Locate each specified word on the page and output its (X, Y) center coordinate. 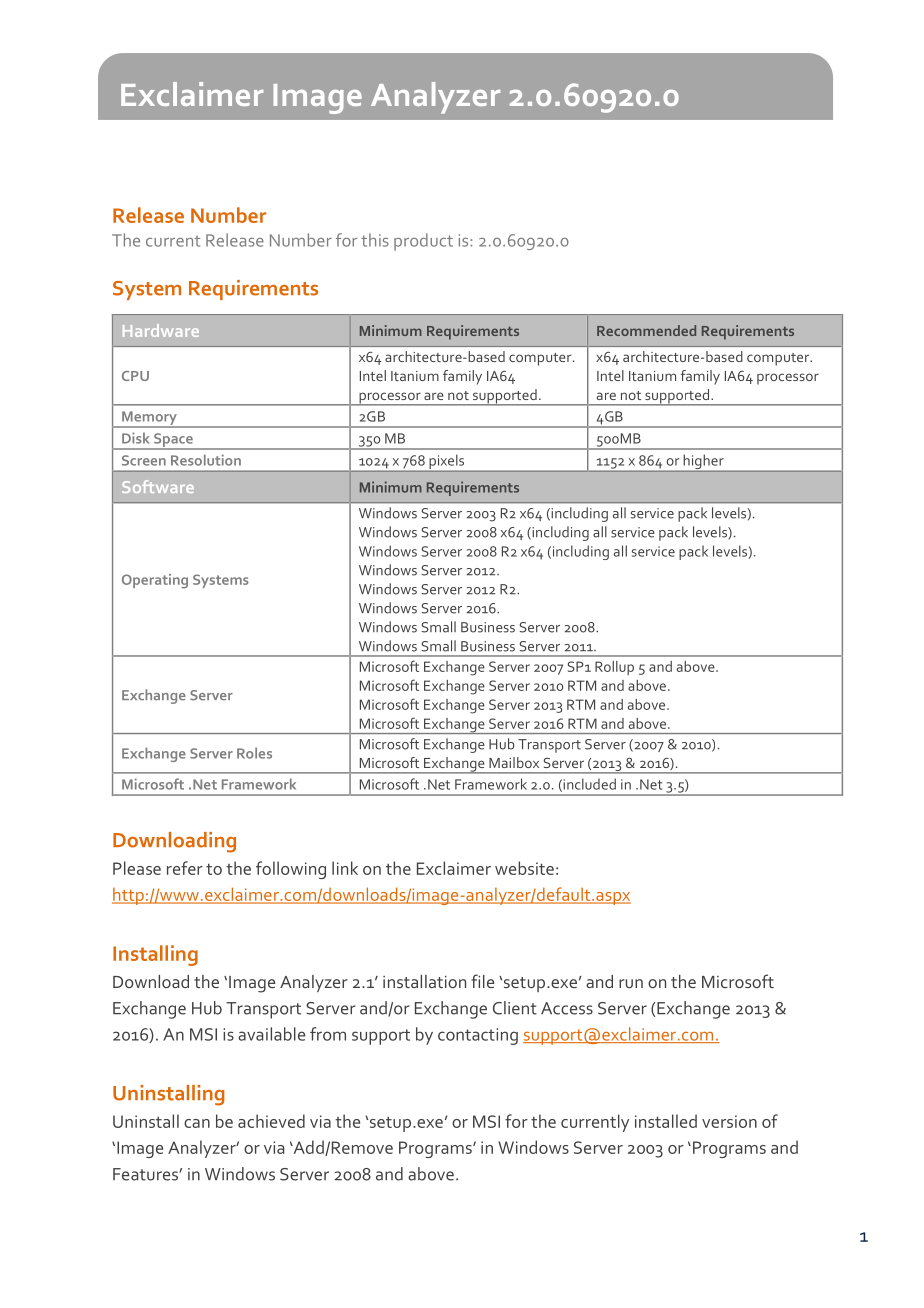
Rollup (614, 668)
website (524, 868)
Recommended (646, 330)
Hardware (161, 330)
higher (703, 463)
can (197, 1123)
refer (185, 868)
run (631, 983)
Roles (254, 753)
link (345, 868)
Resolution (206, 460)
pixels (447, 463)
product (423, 242)
